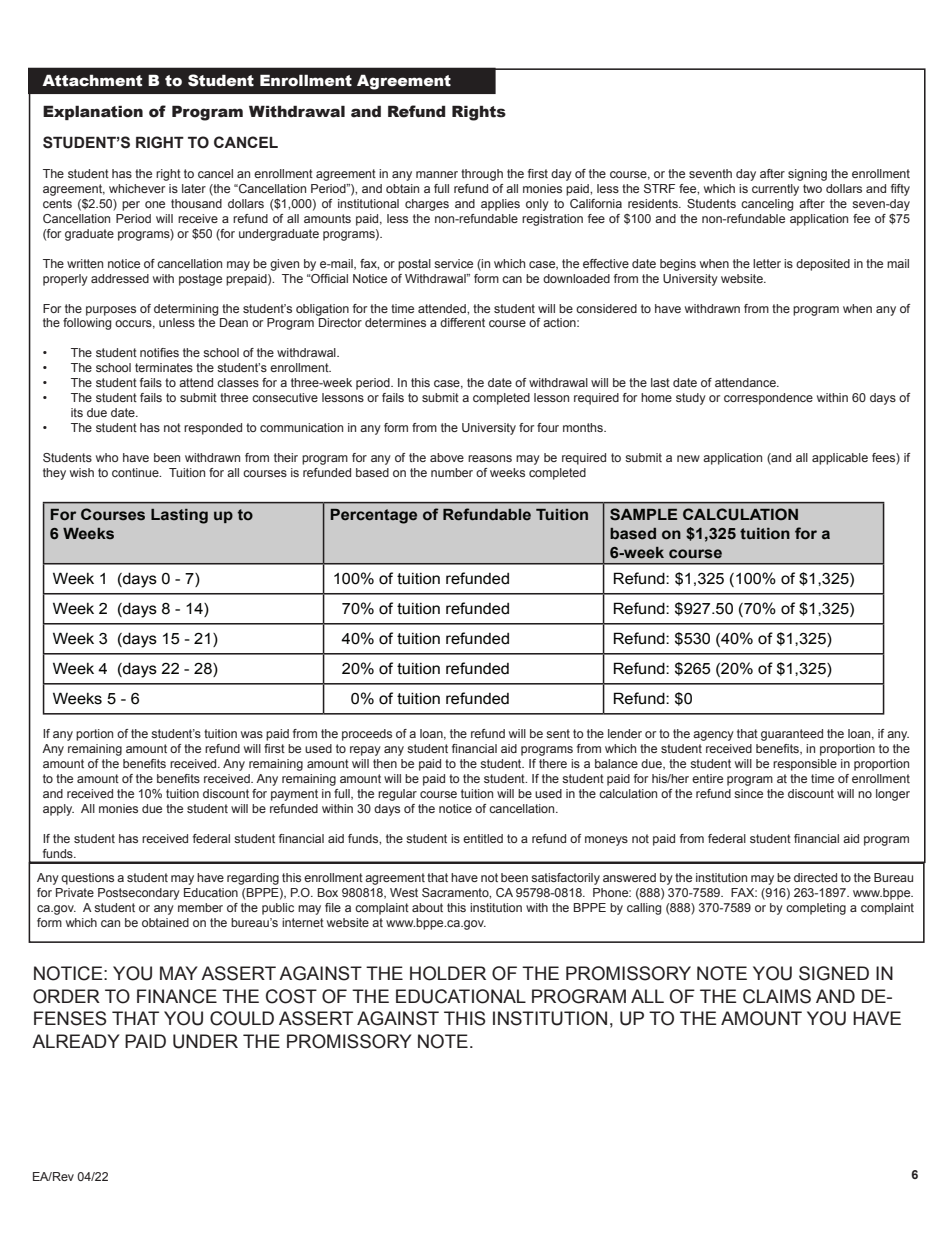 This document has height=1233, width=952. Describe the element at coordinates (548, 427) in the document. I see `four` at that location.
